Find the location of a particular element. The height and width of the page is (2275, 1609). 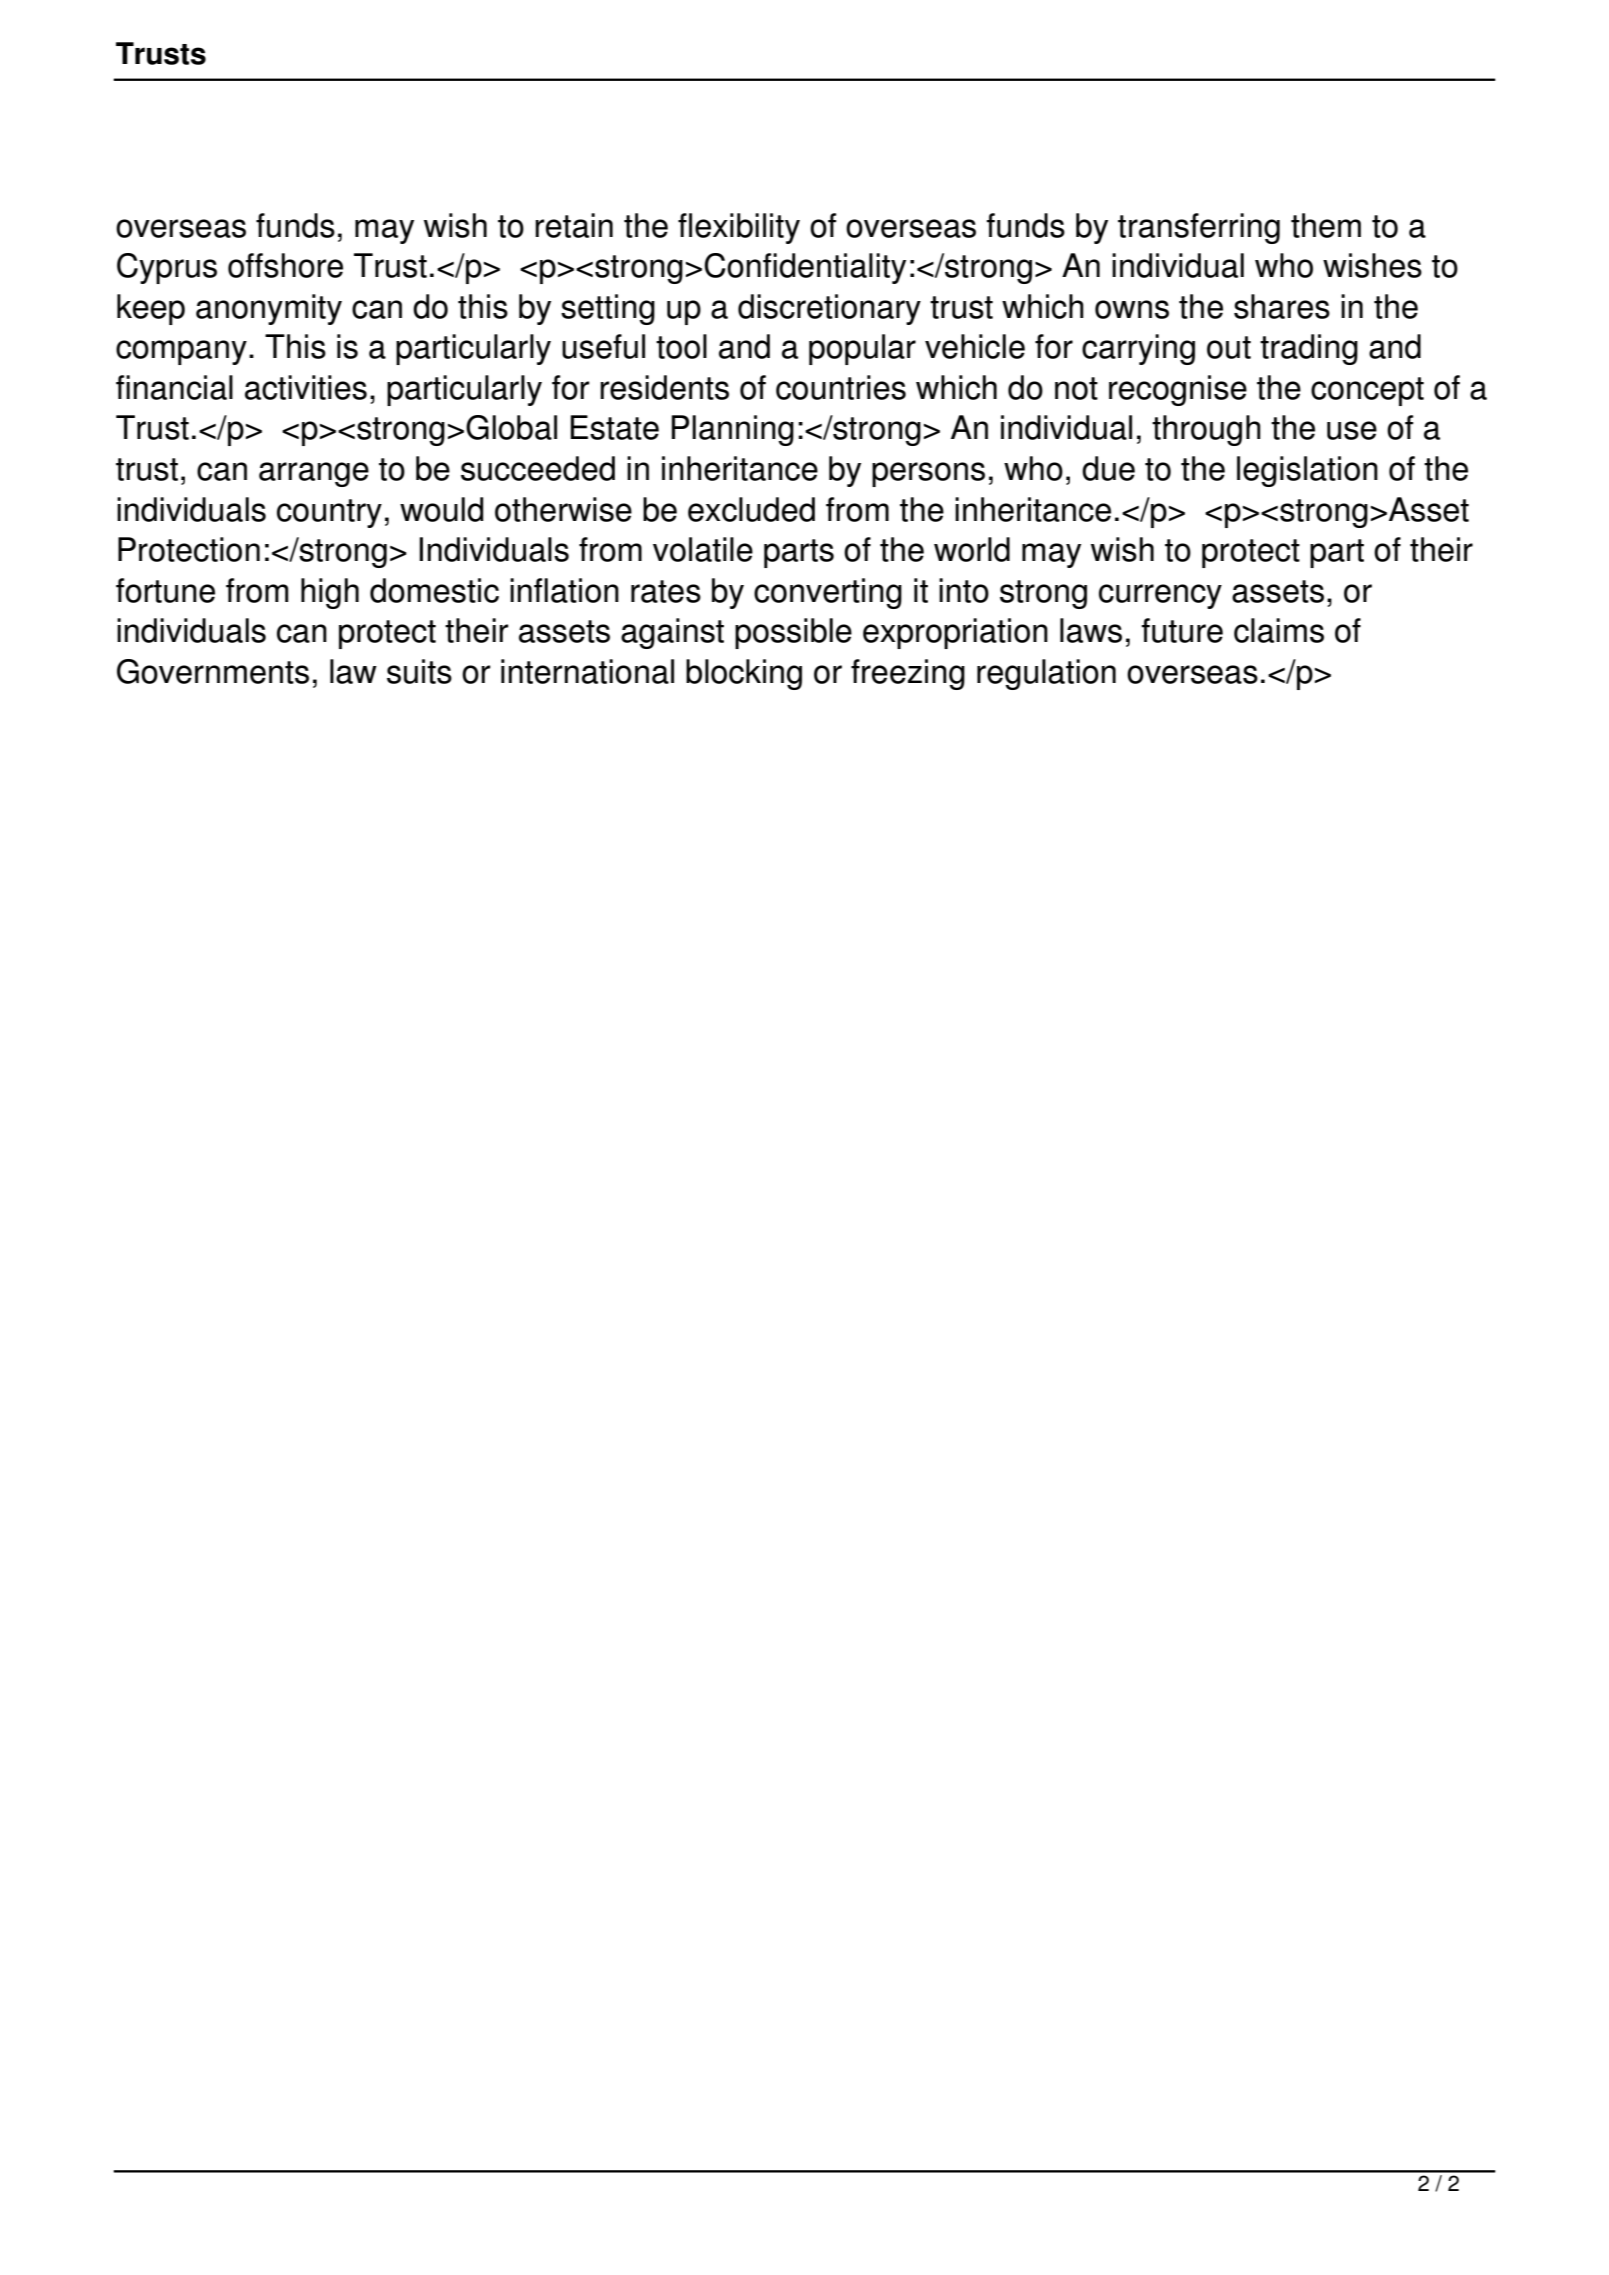

through is located at coordinates (1206, 430).
